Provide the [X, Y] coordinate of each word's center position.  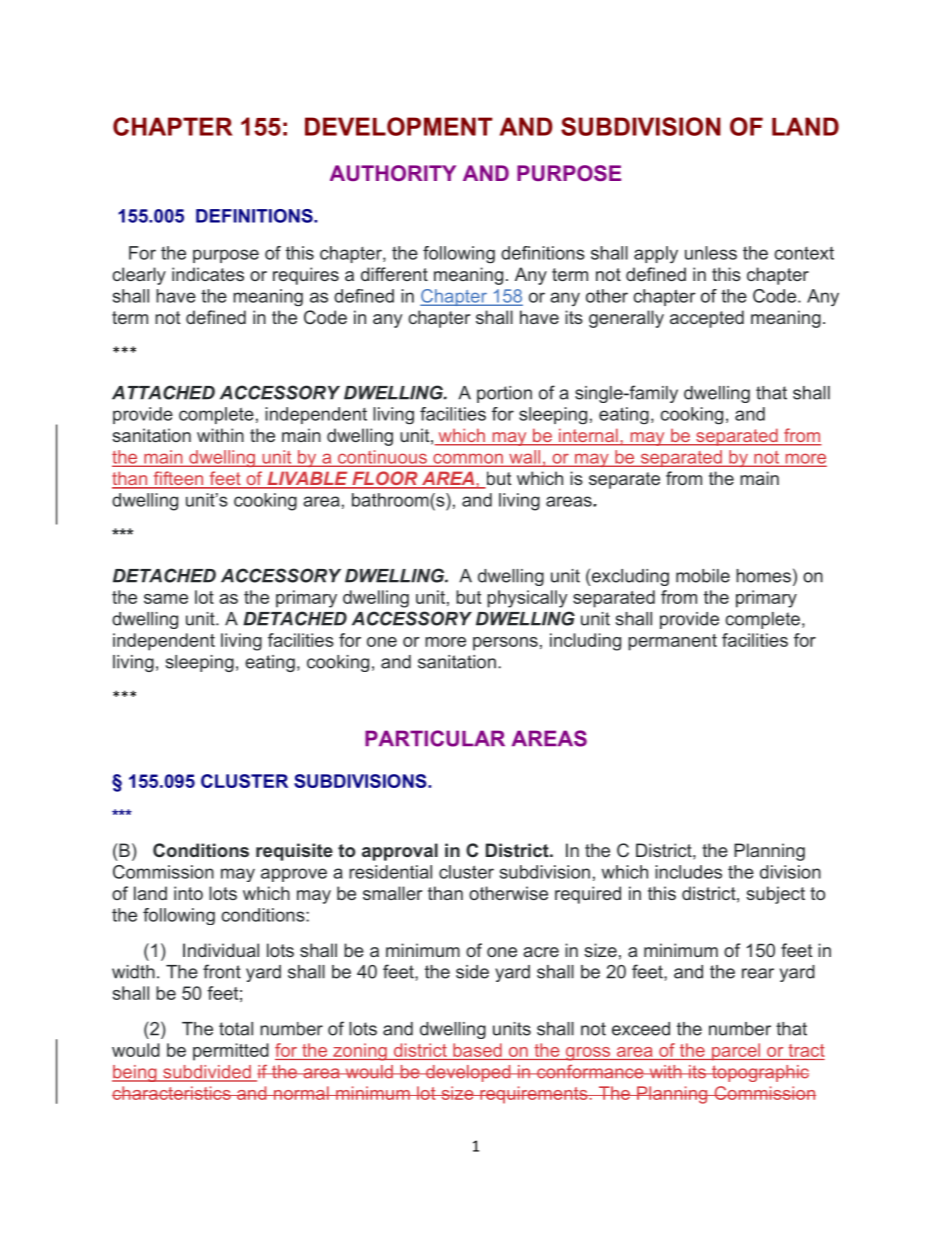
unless [711, 253]
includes [688, 872]
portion [504, 394]
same [166, 599]
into [188, 893]
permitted [231, 1052]
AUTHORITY [393, 173]
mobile [703, 576]
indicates [208, 274]
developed [468, 1073]
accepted [707, 319]
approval [400, 852]
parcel [736, 1052]
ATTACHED [163, 392]
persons [505, 644]
